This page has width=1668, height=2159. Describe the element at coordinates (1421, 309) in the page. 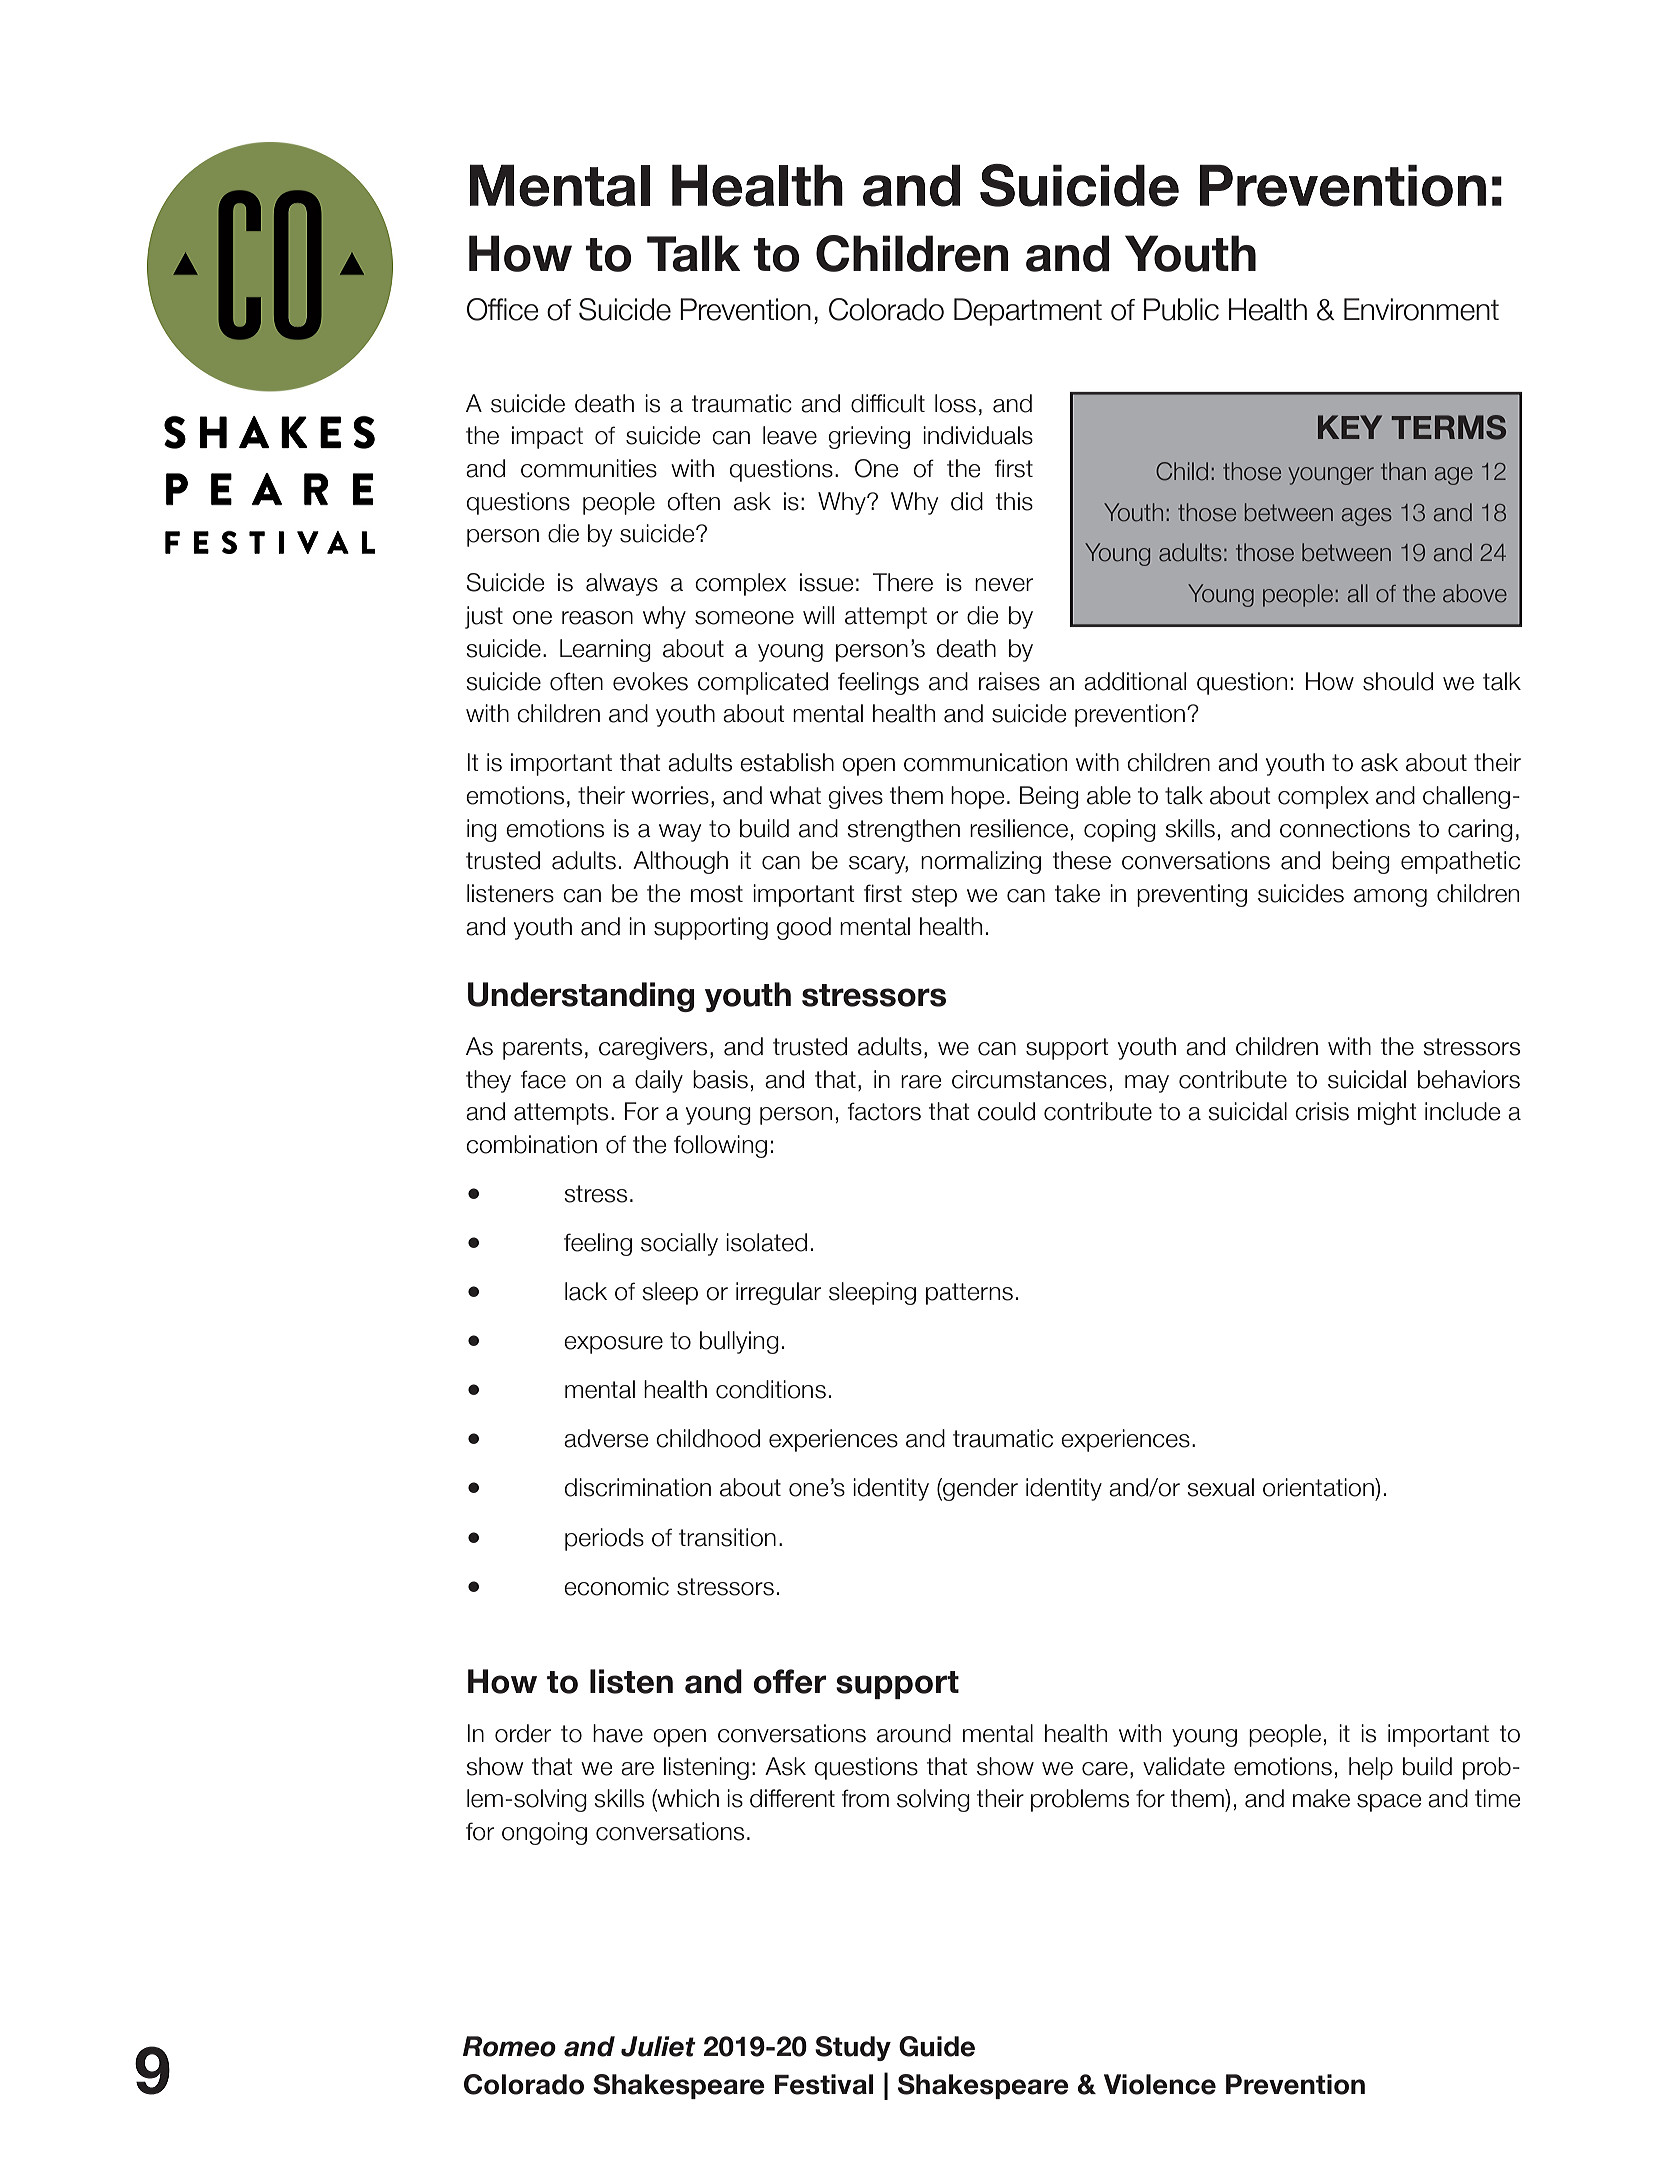

I see `Environment` at that location.
